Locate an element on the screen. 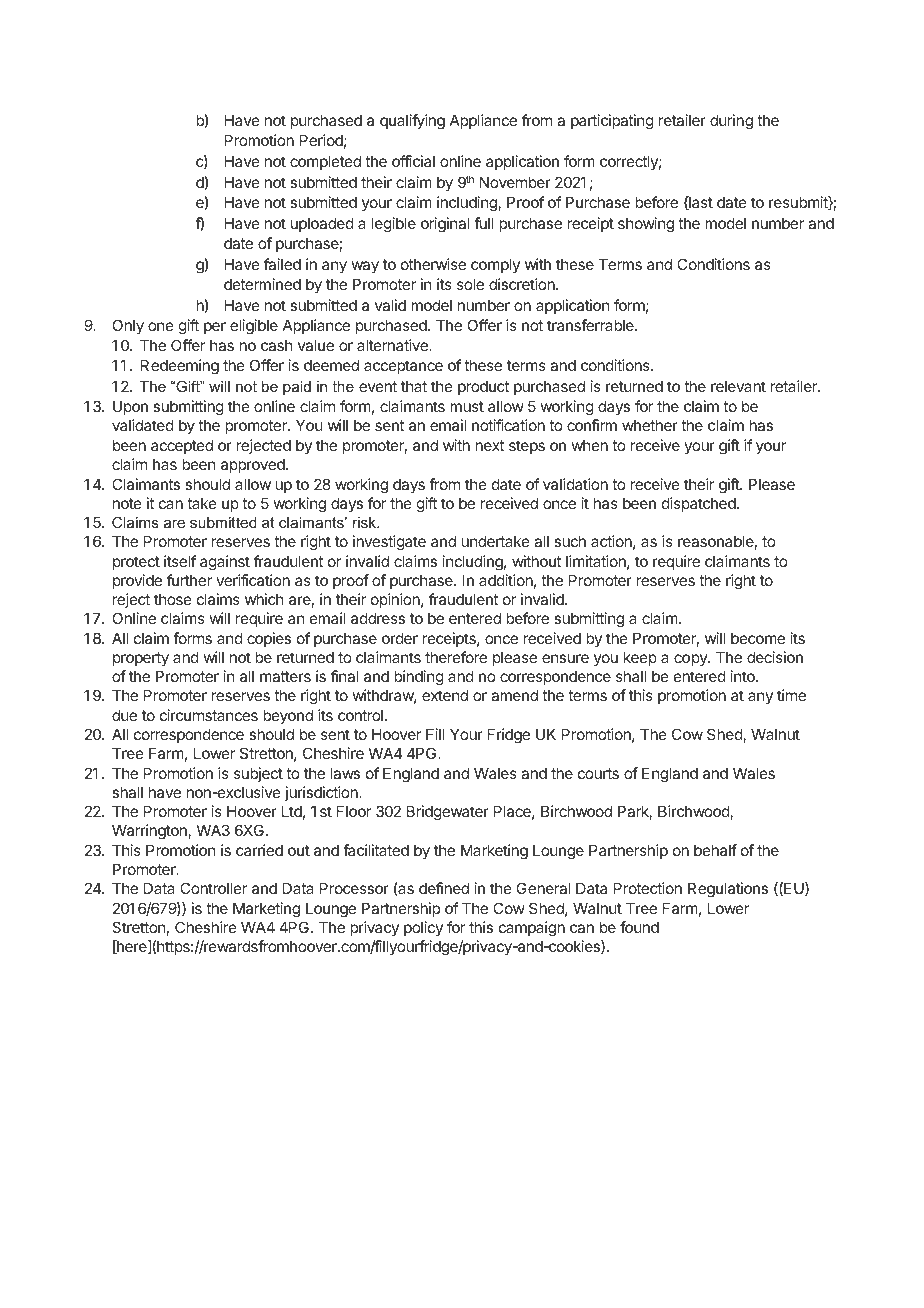 This screenshot has width=924, height=1308. investigate is located at coordinates (389, 543).
